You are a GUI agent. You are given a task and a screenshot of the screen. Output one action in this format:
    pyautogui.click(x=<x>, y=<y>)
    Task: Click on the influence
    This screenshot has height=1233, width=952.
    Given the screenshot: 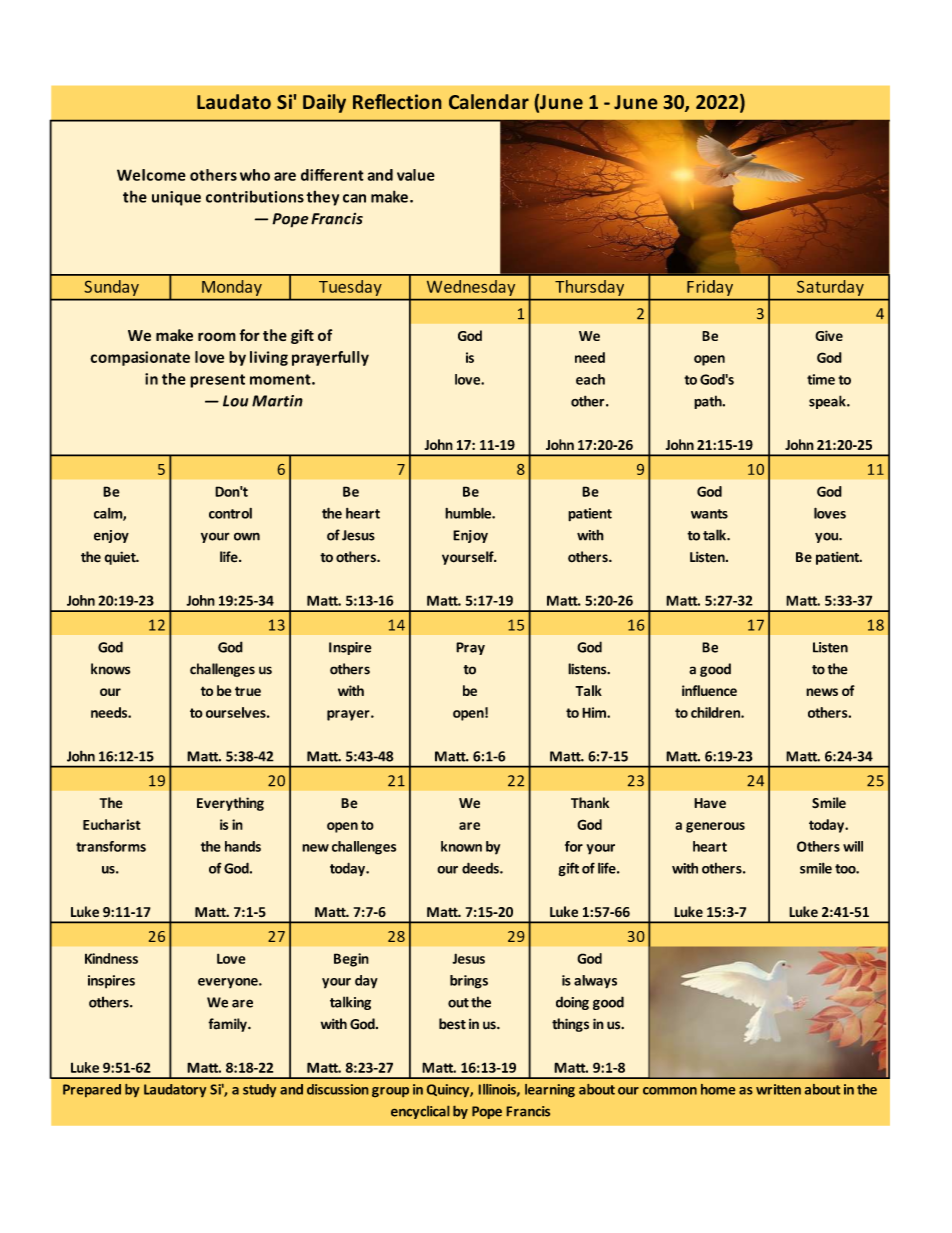 What is the action you would take?
    pyautogui.click(x=709, y=690)
